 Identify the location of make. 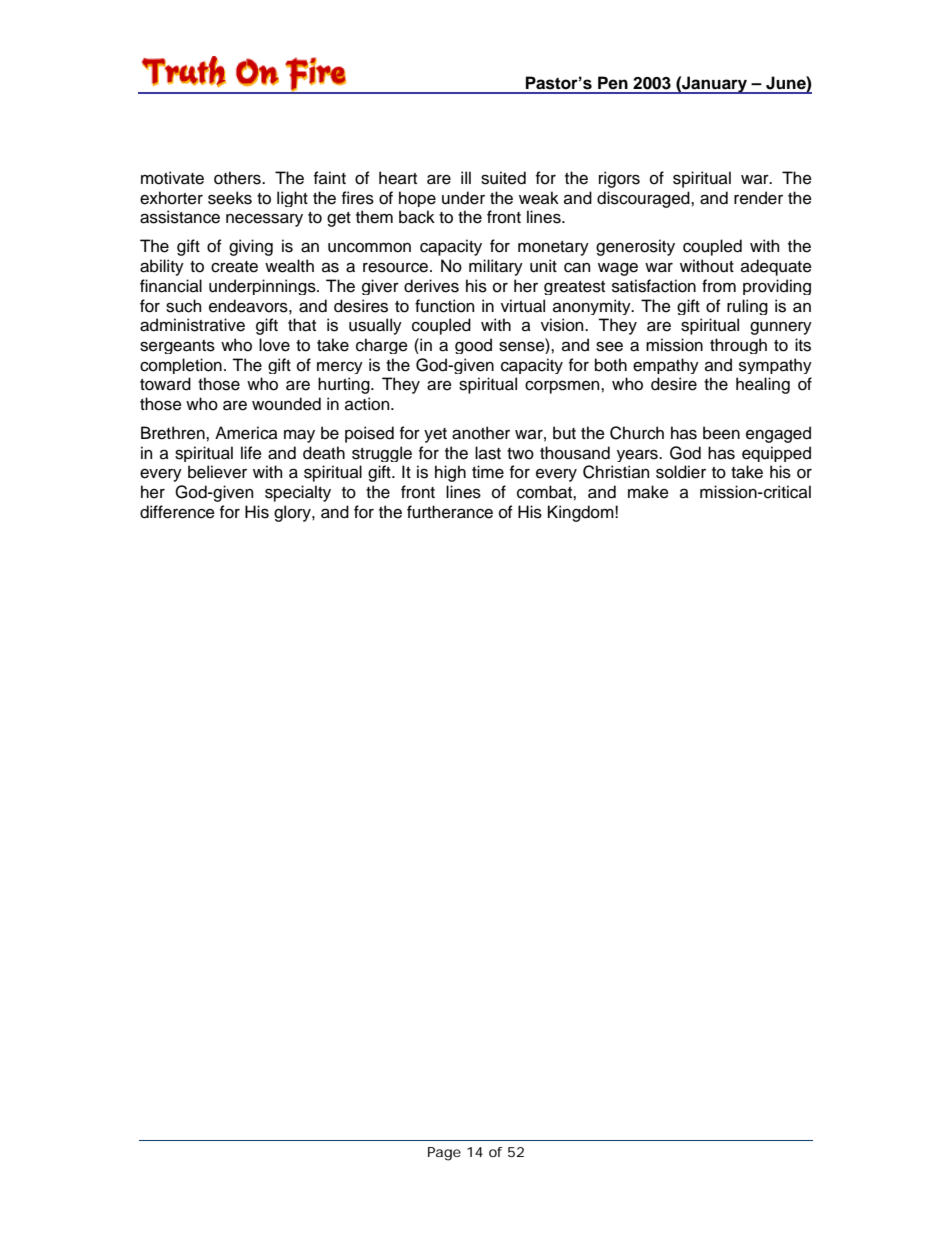
(648, 492).
